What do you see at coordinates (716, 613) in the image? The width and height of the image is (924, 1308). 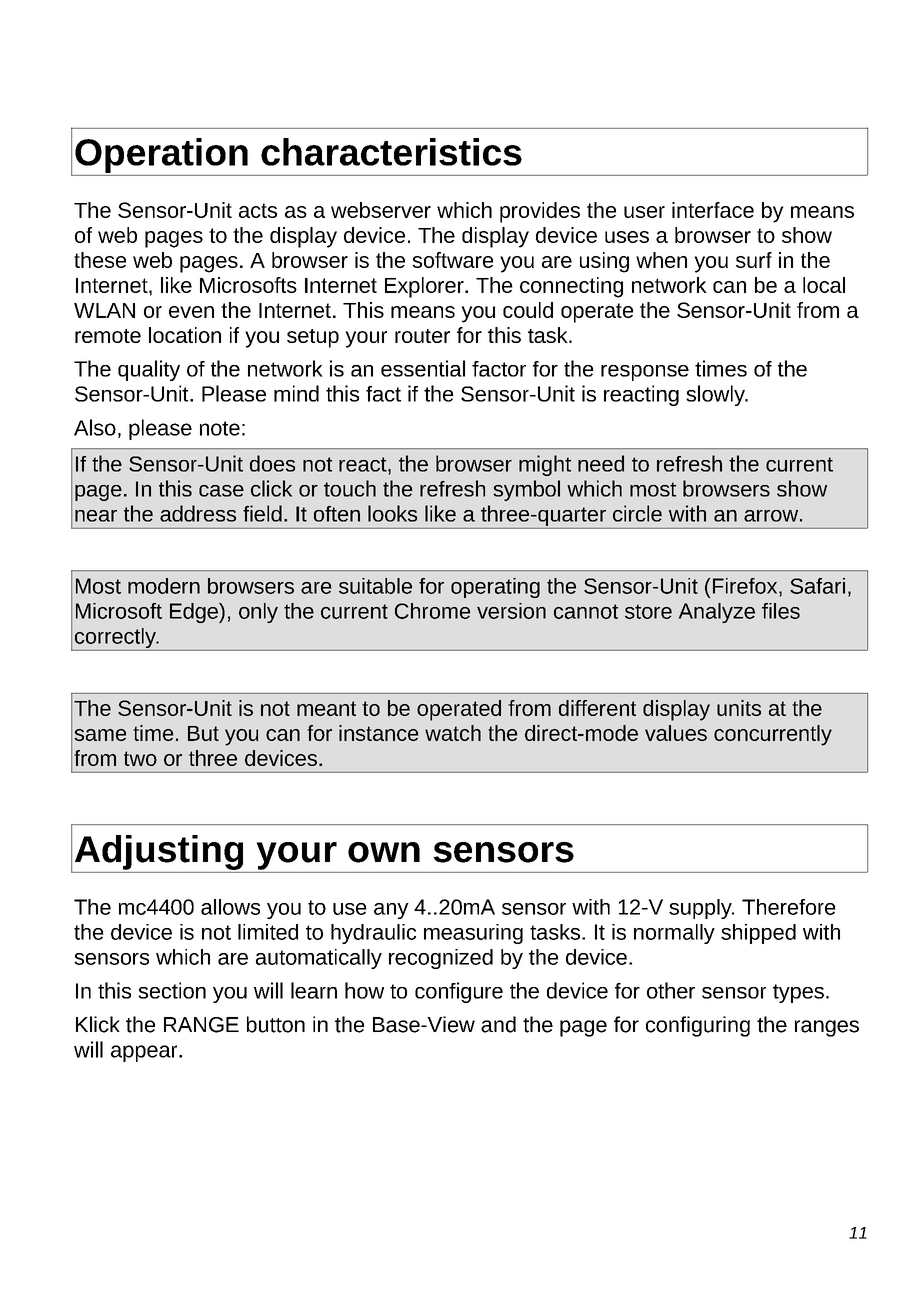 I see `Analyze` at bounding box center [716, 613].
